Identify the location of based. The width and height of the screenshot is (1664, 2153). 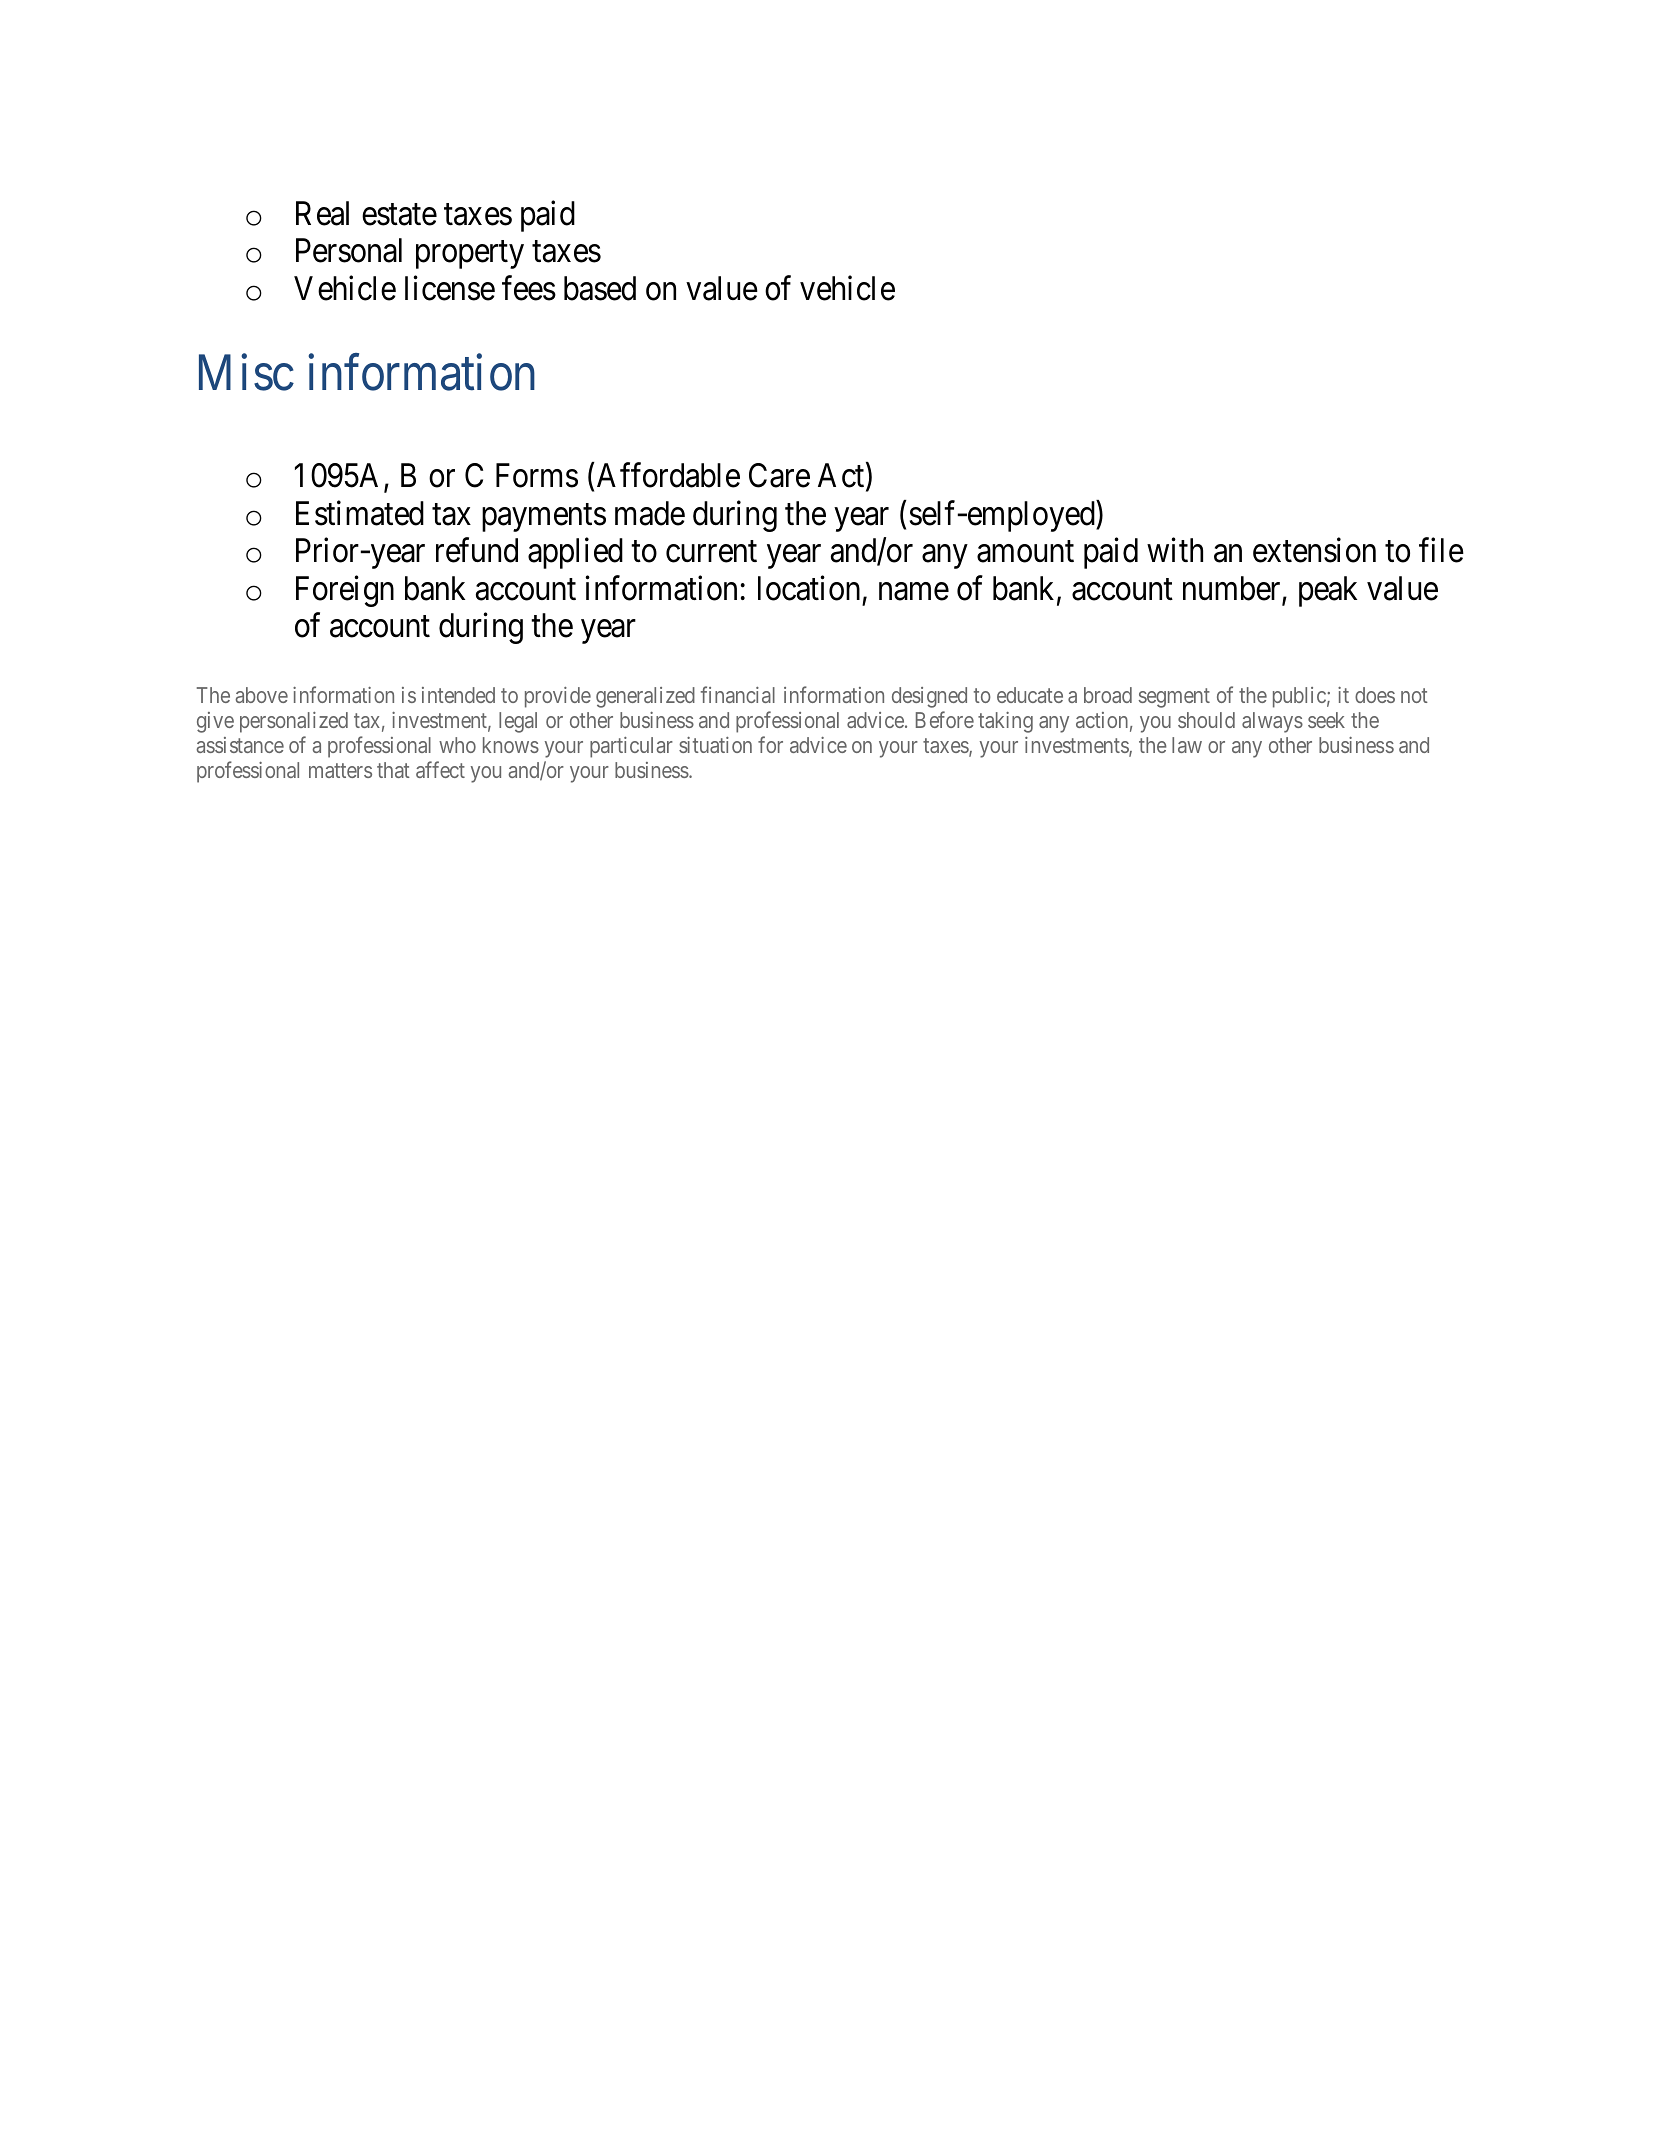
(600, 288).
